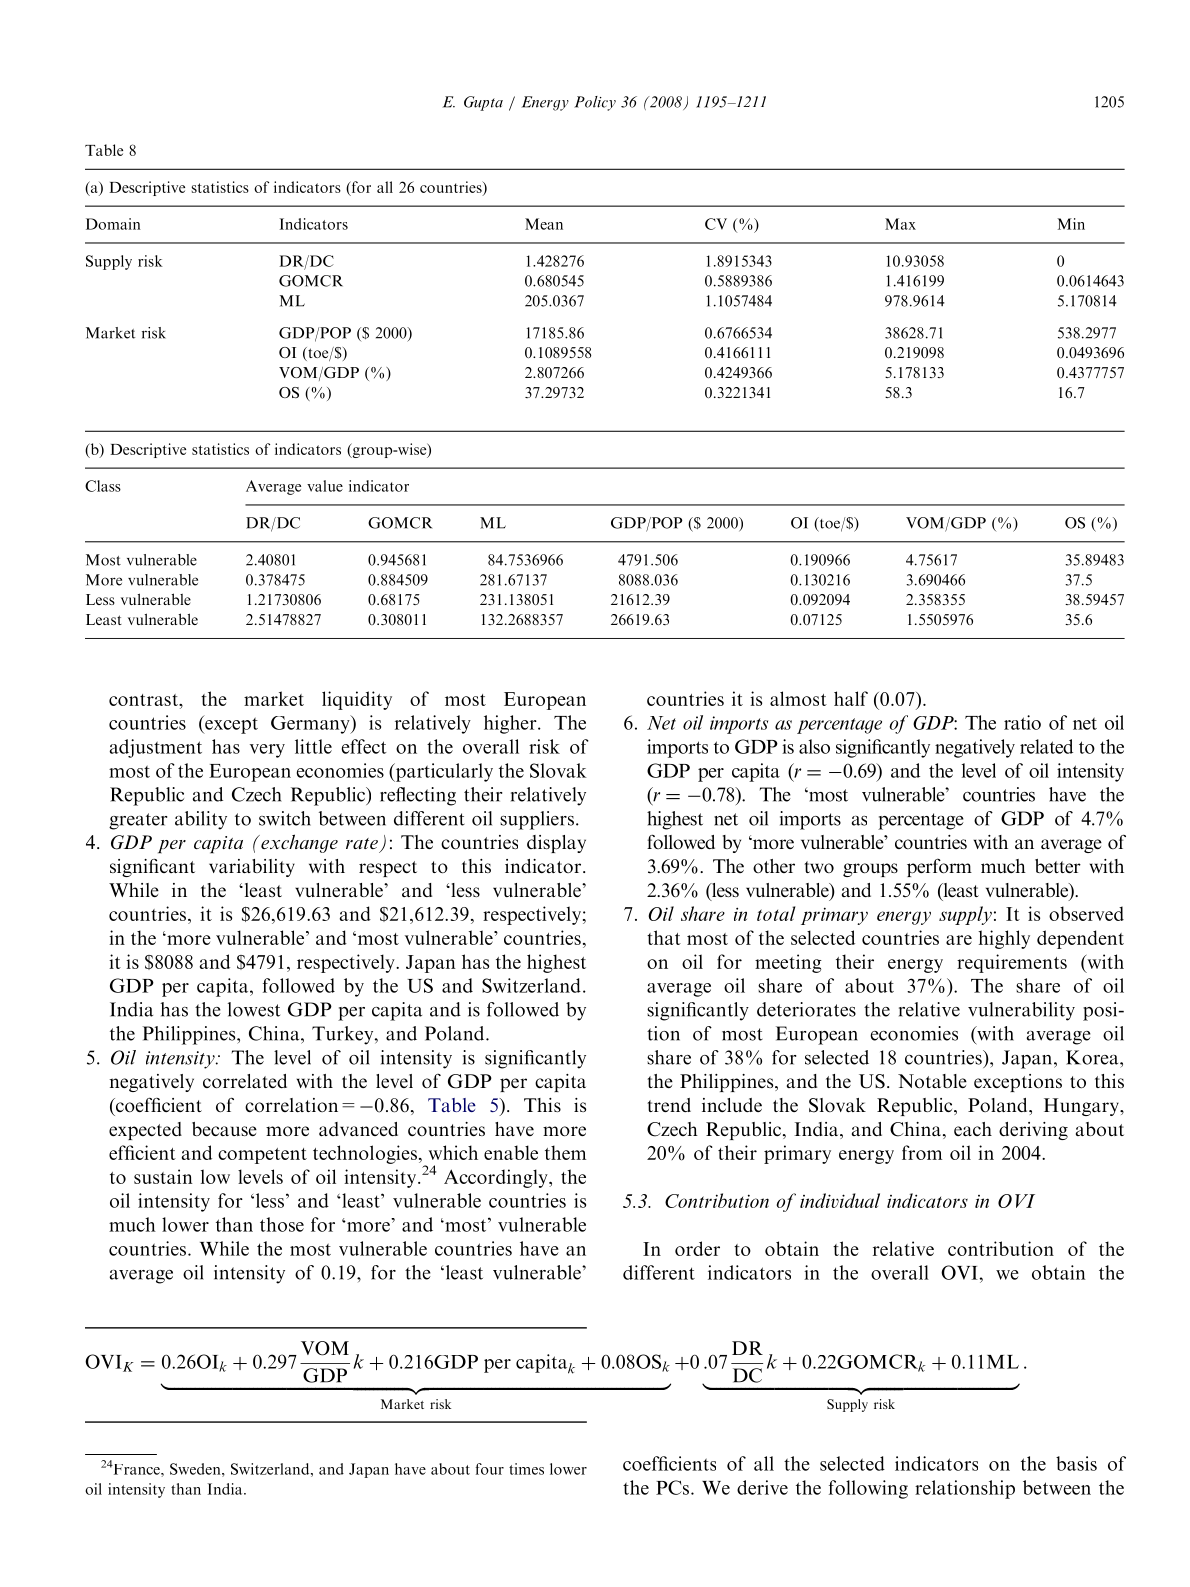  Describe the element at coordinates (900, 224) in the page. I see `Max` at that location.
